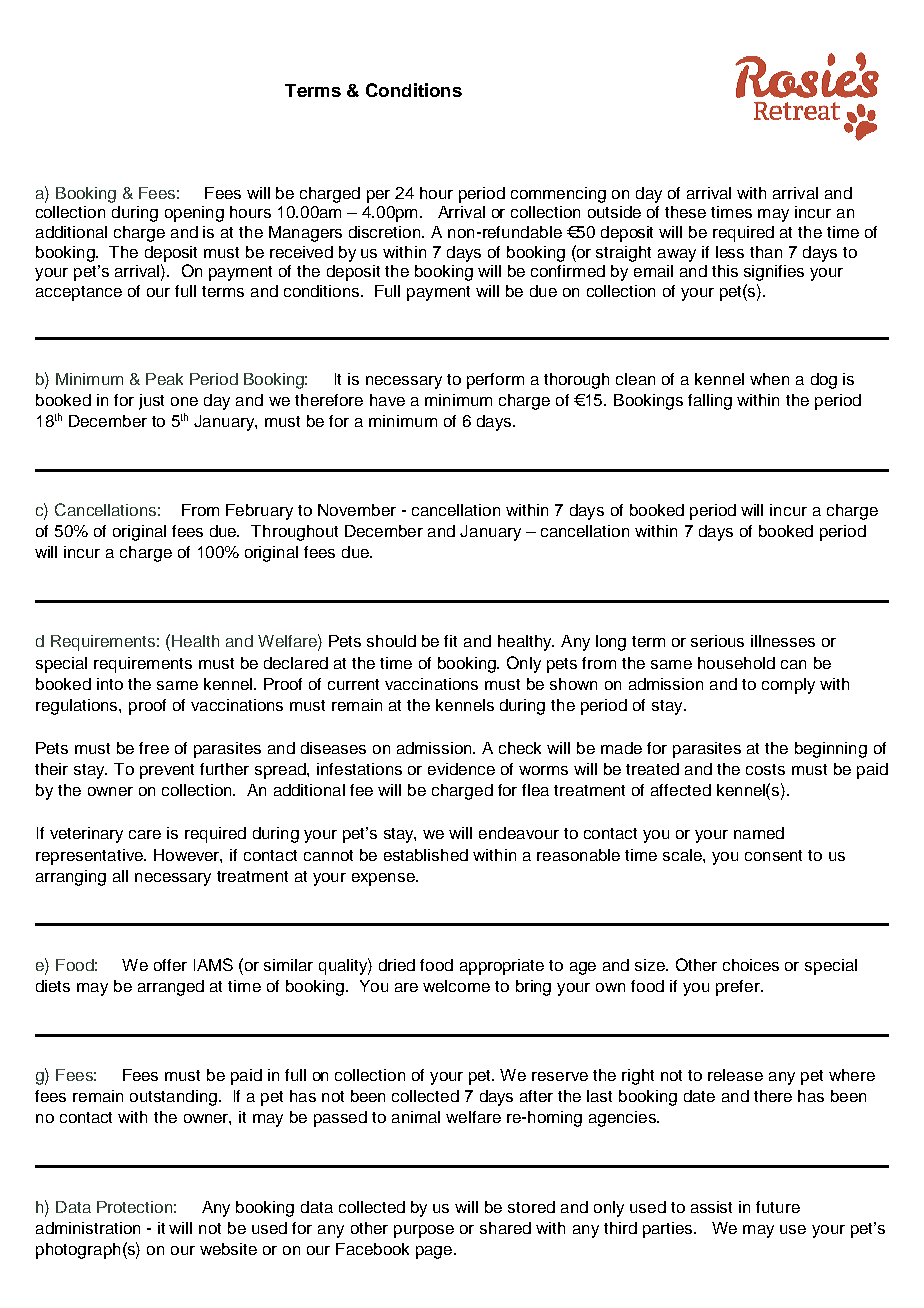 The image size is (924, 1308). Describe the element at coordinates (426, 855) in the image. I see `established` at that location.
